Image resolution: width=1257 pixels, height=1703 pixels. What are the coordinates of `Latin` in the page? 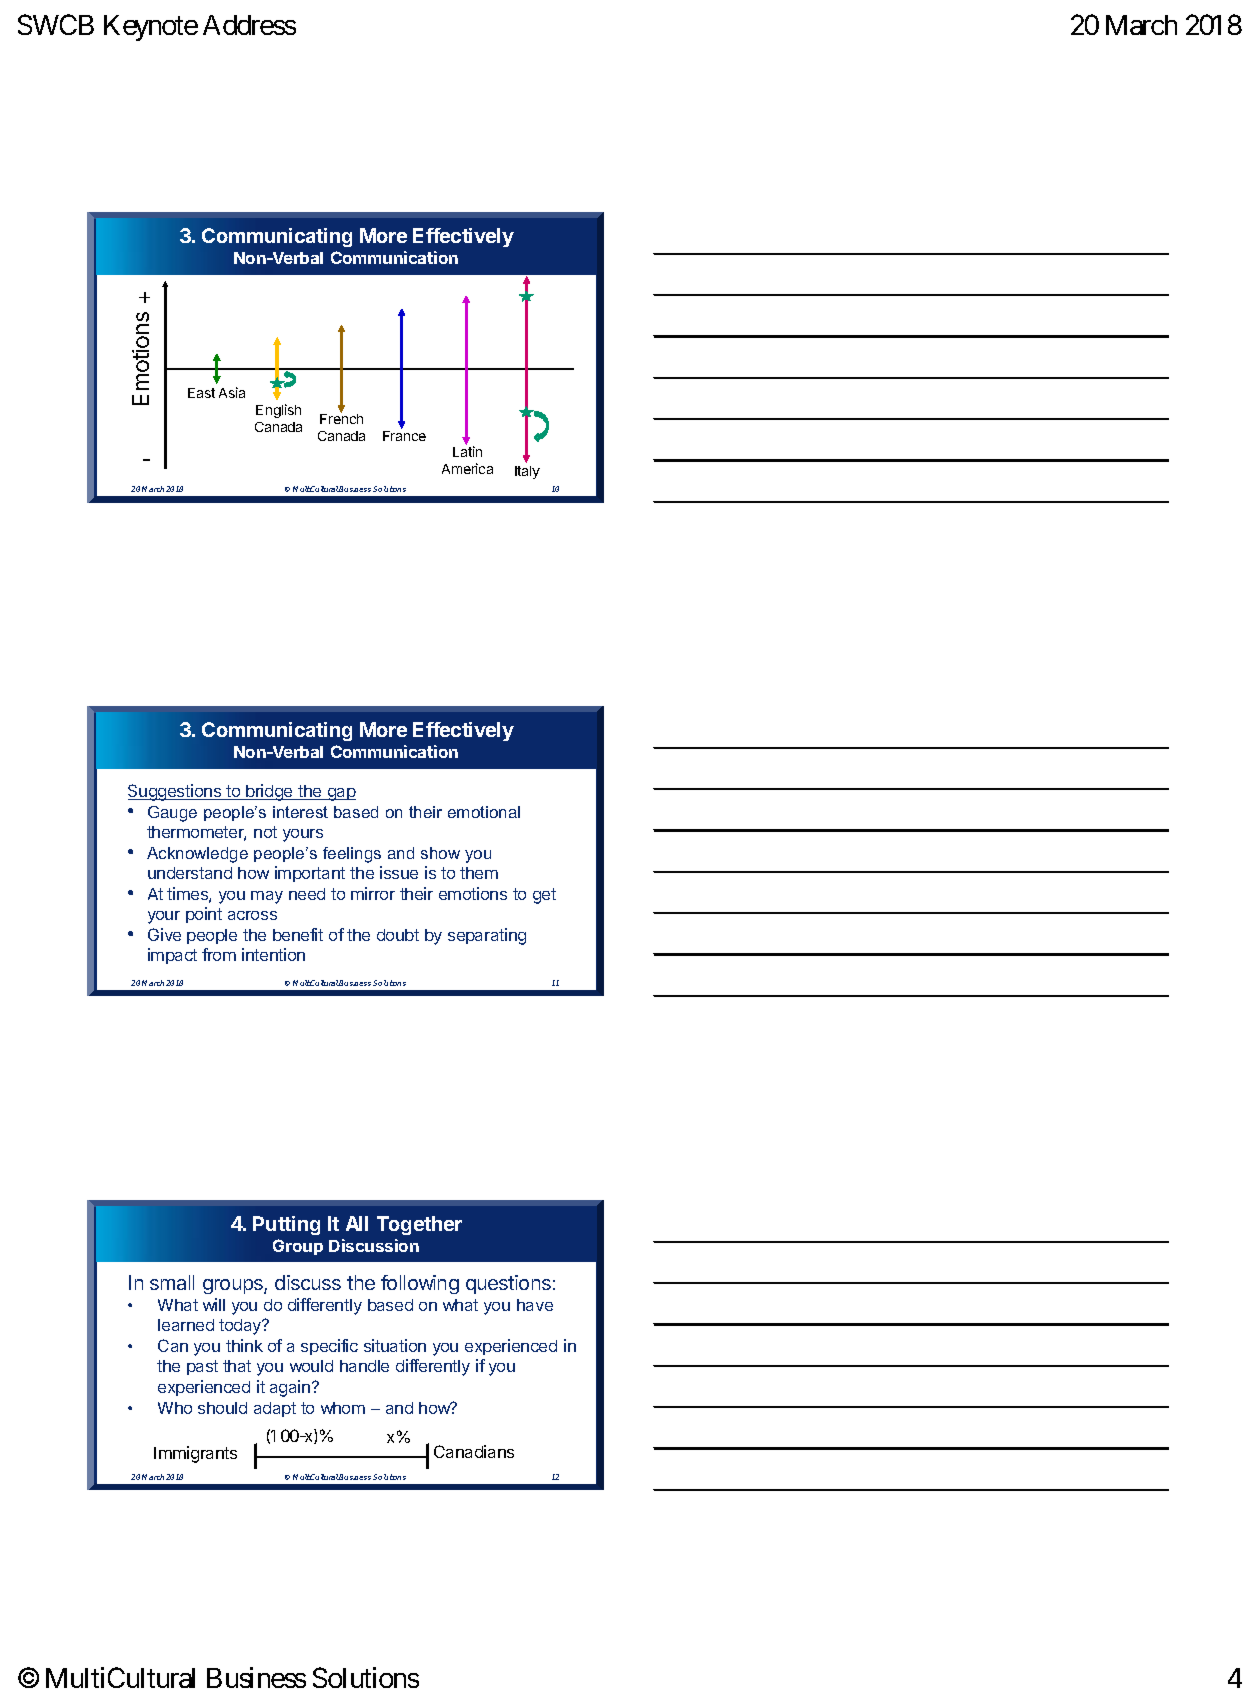 It's located at (467, 451).
